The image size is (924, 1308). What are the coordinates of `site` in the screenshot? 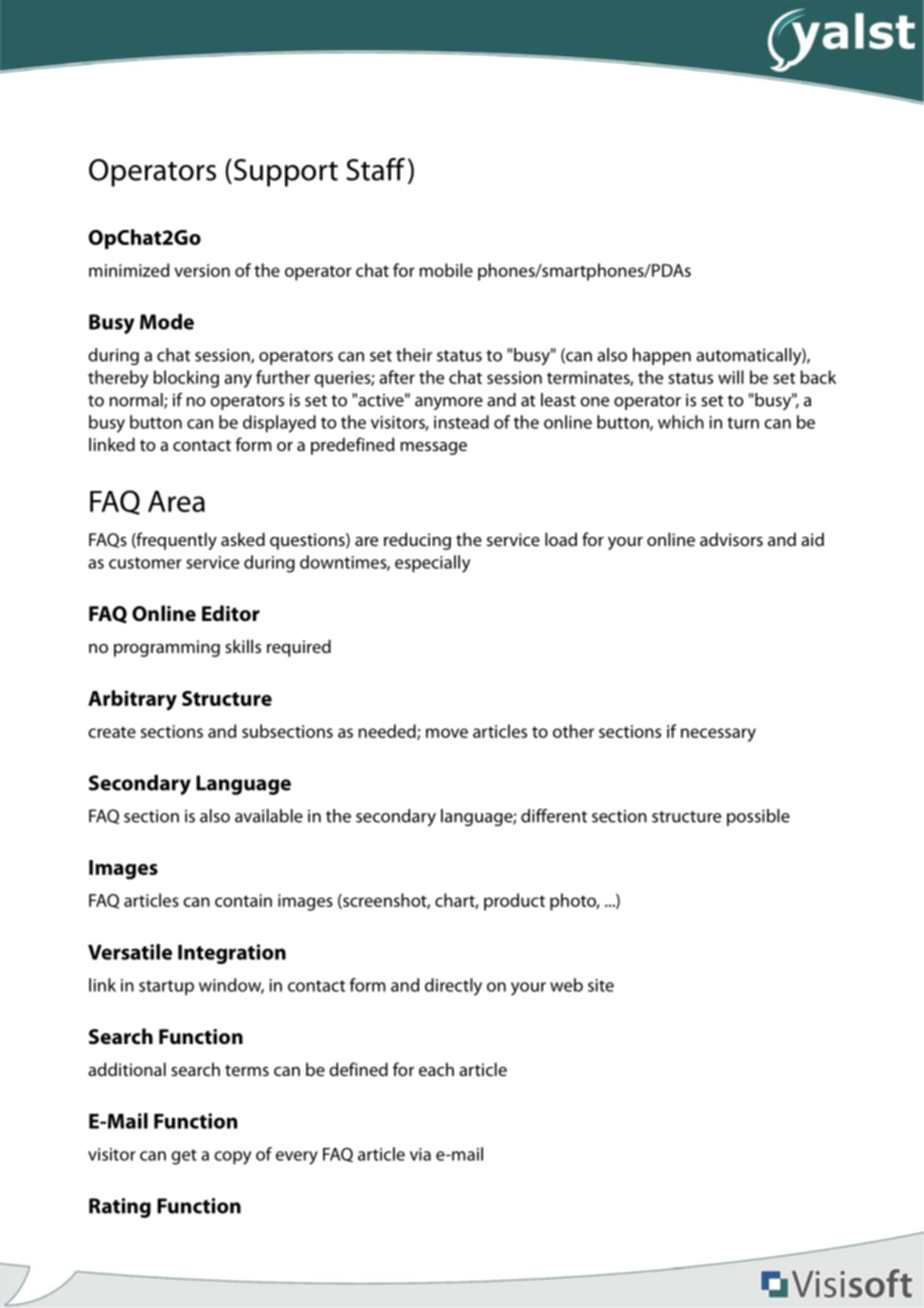 It's located at (601, 985).
